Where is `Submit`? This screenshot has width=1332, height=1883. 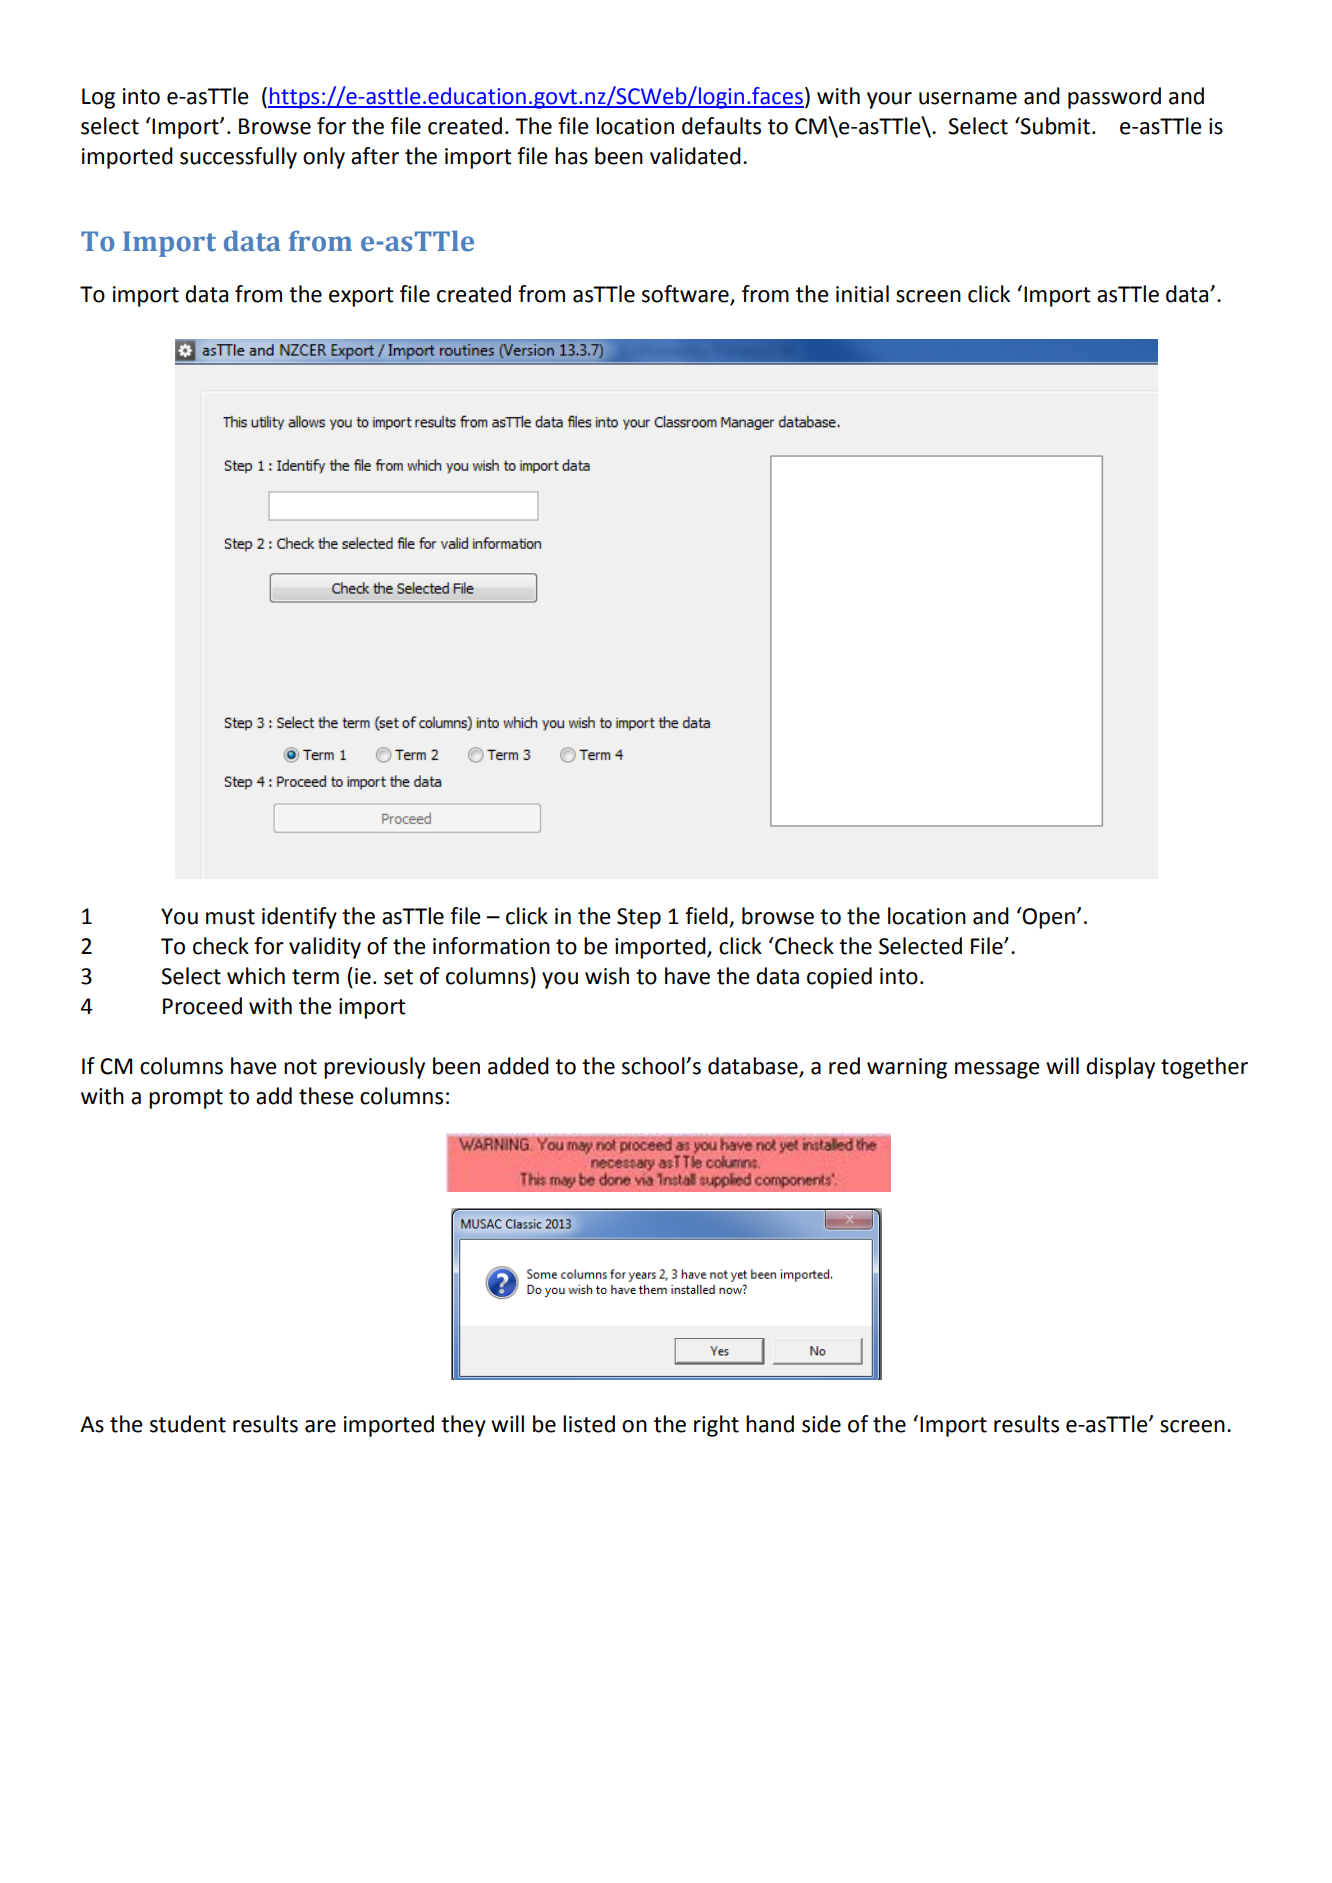
Submit is located at coordinates (1054, 126).
